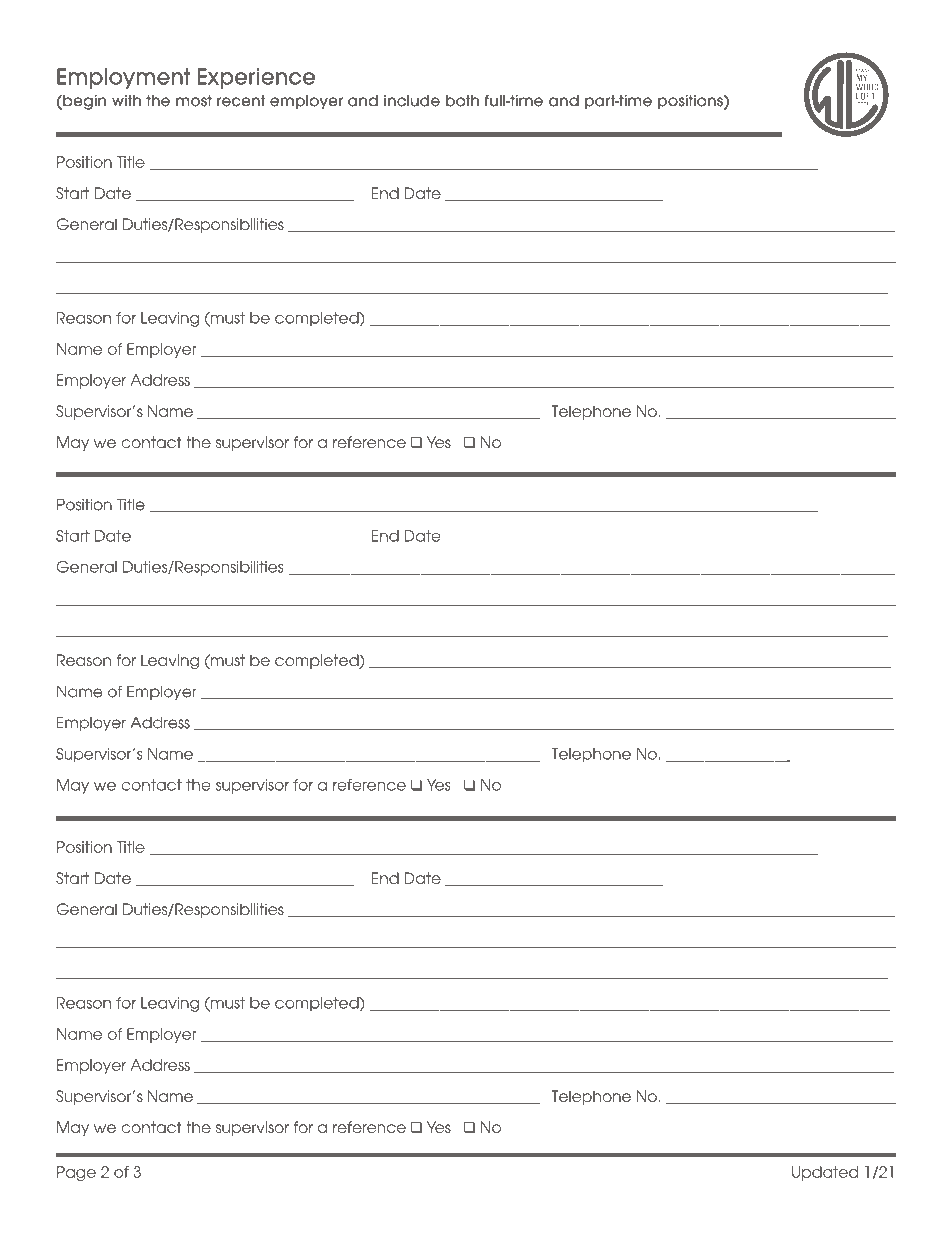 This screenshot has width=952, height=1233. What do you see at coordinates (126, 100) in the screenshot?
I see `with` at bounding box center [126, 100].
